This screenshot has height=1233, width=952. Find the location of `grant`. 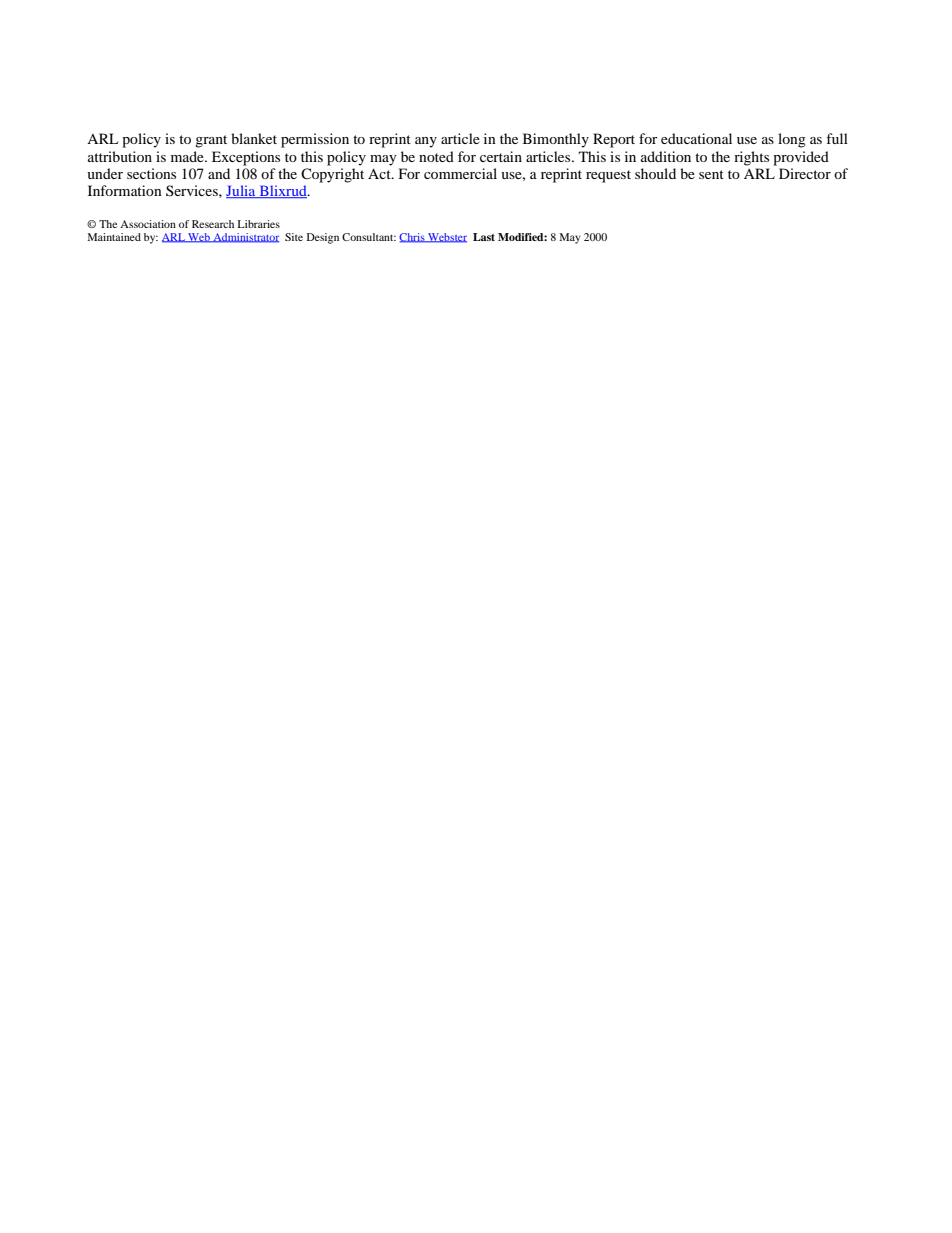

grant is located at coordinates (211, 141).
